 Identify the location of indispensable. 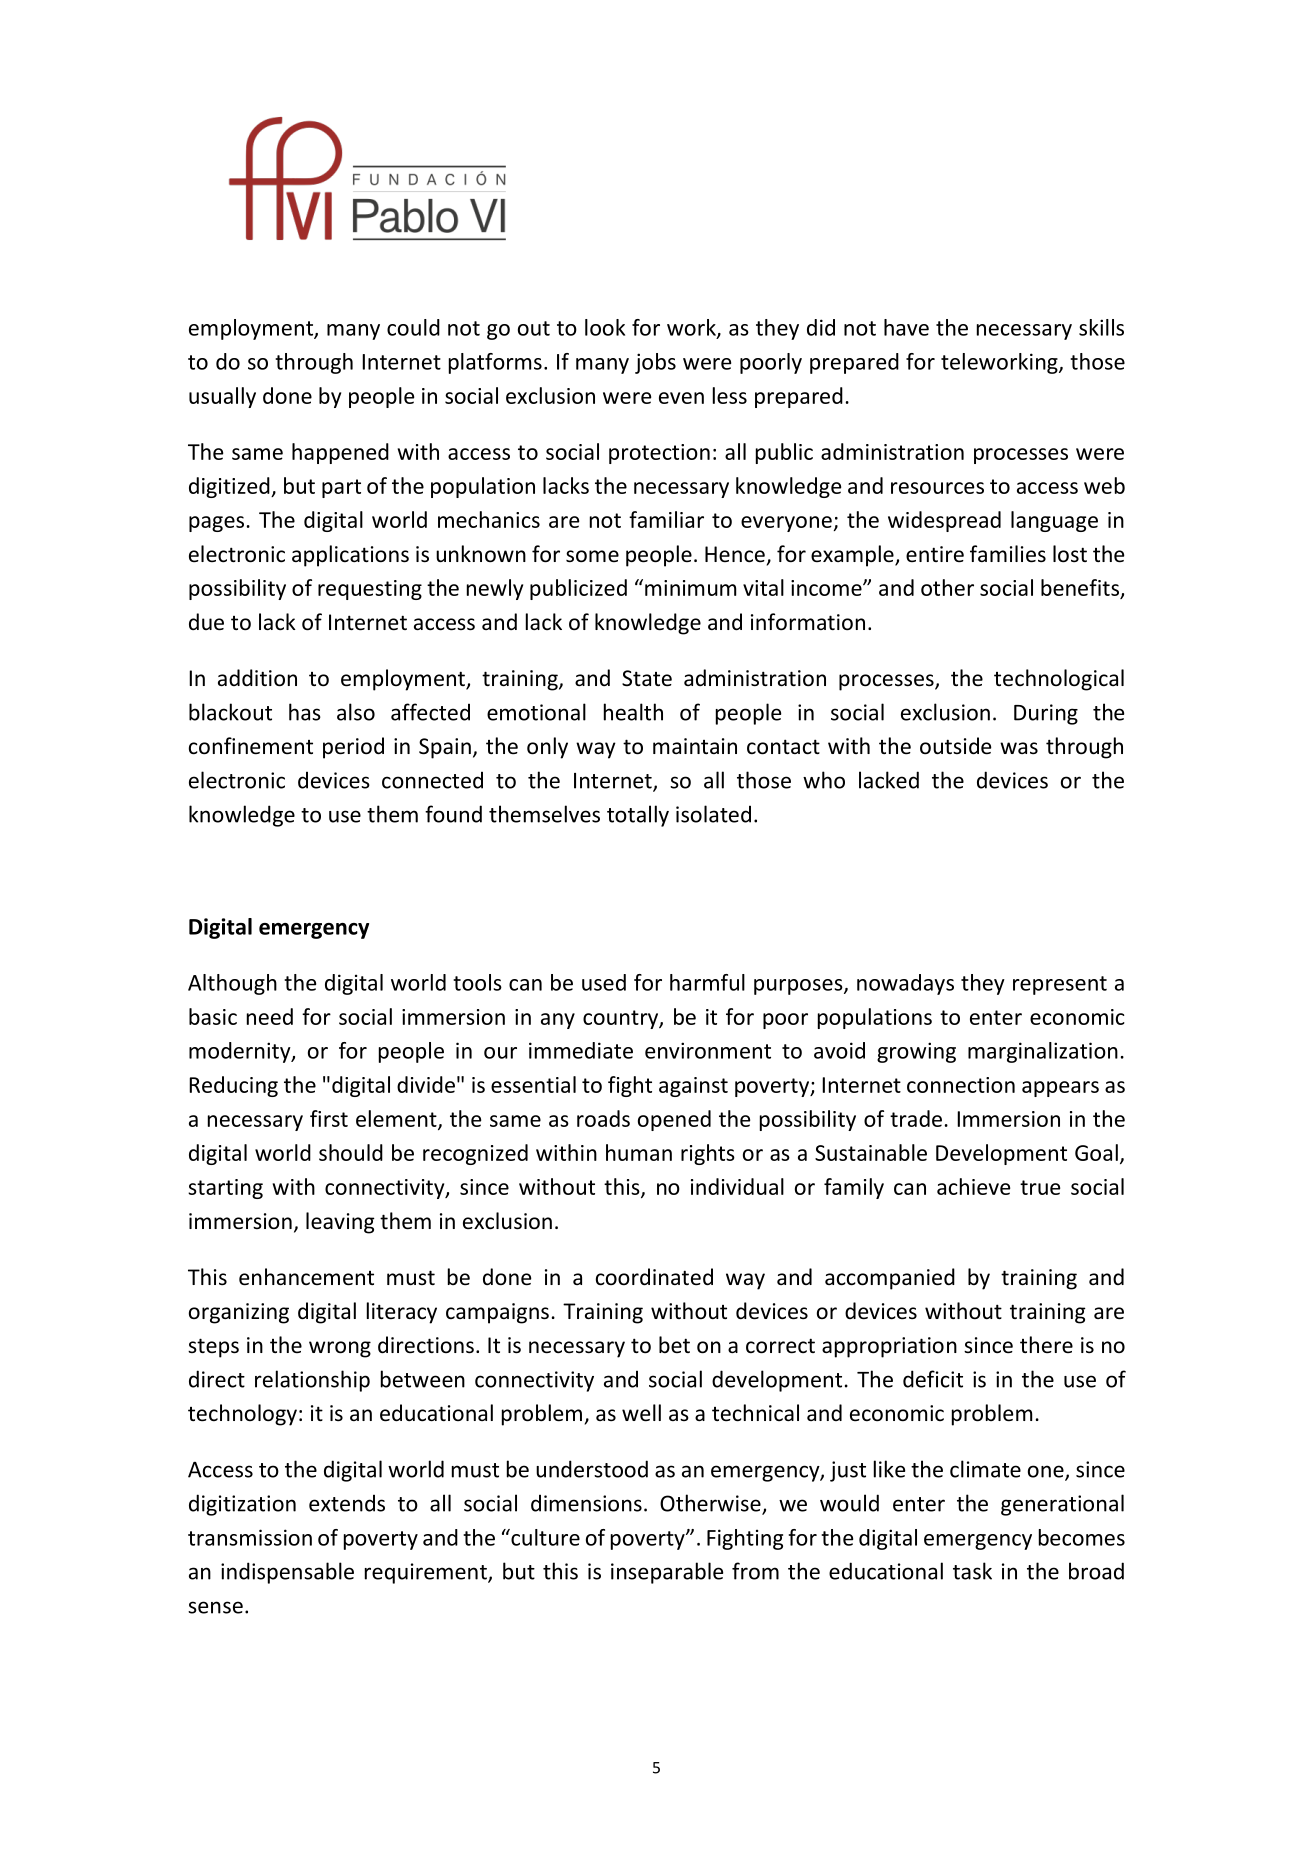
(287, 1573).
